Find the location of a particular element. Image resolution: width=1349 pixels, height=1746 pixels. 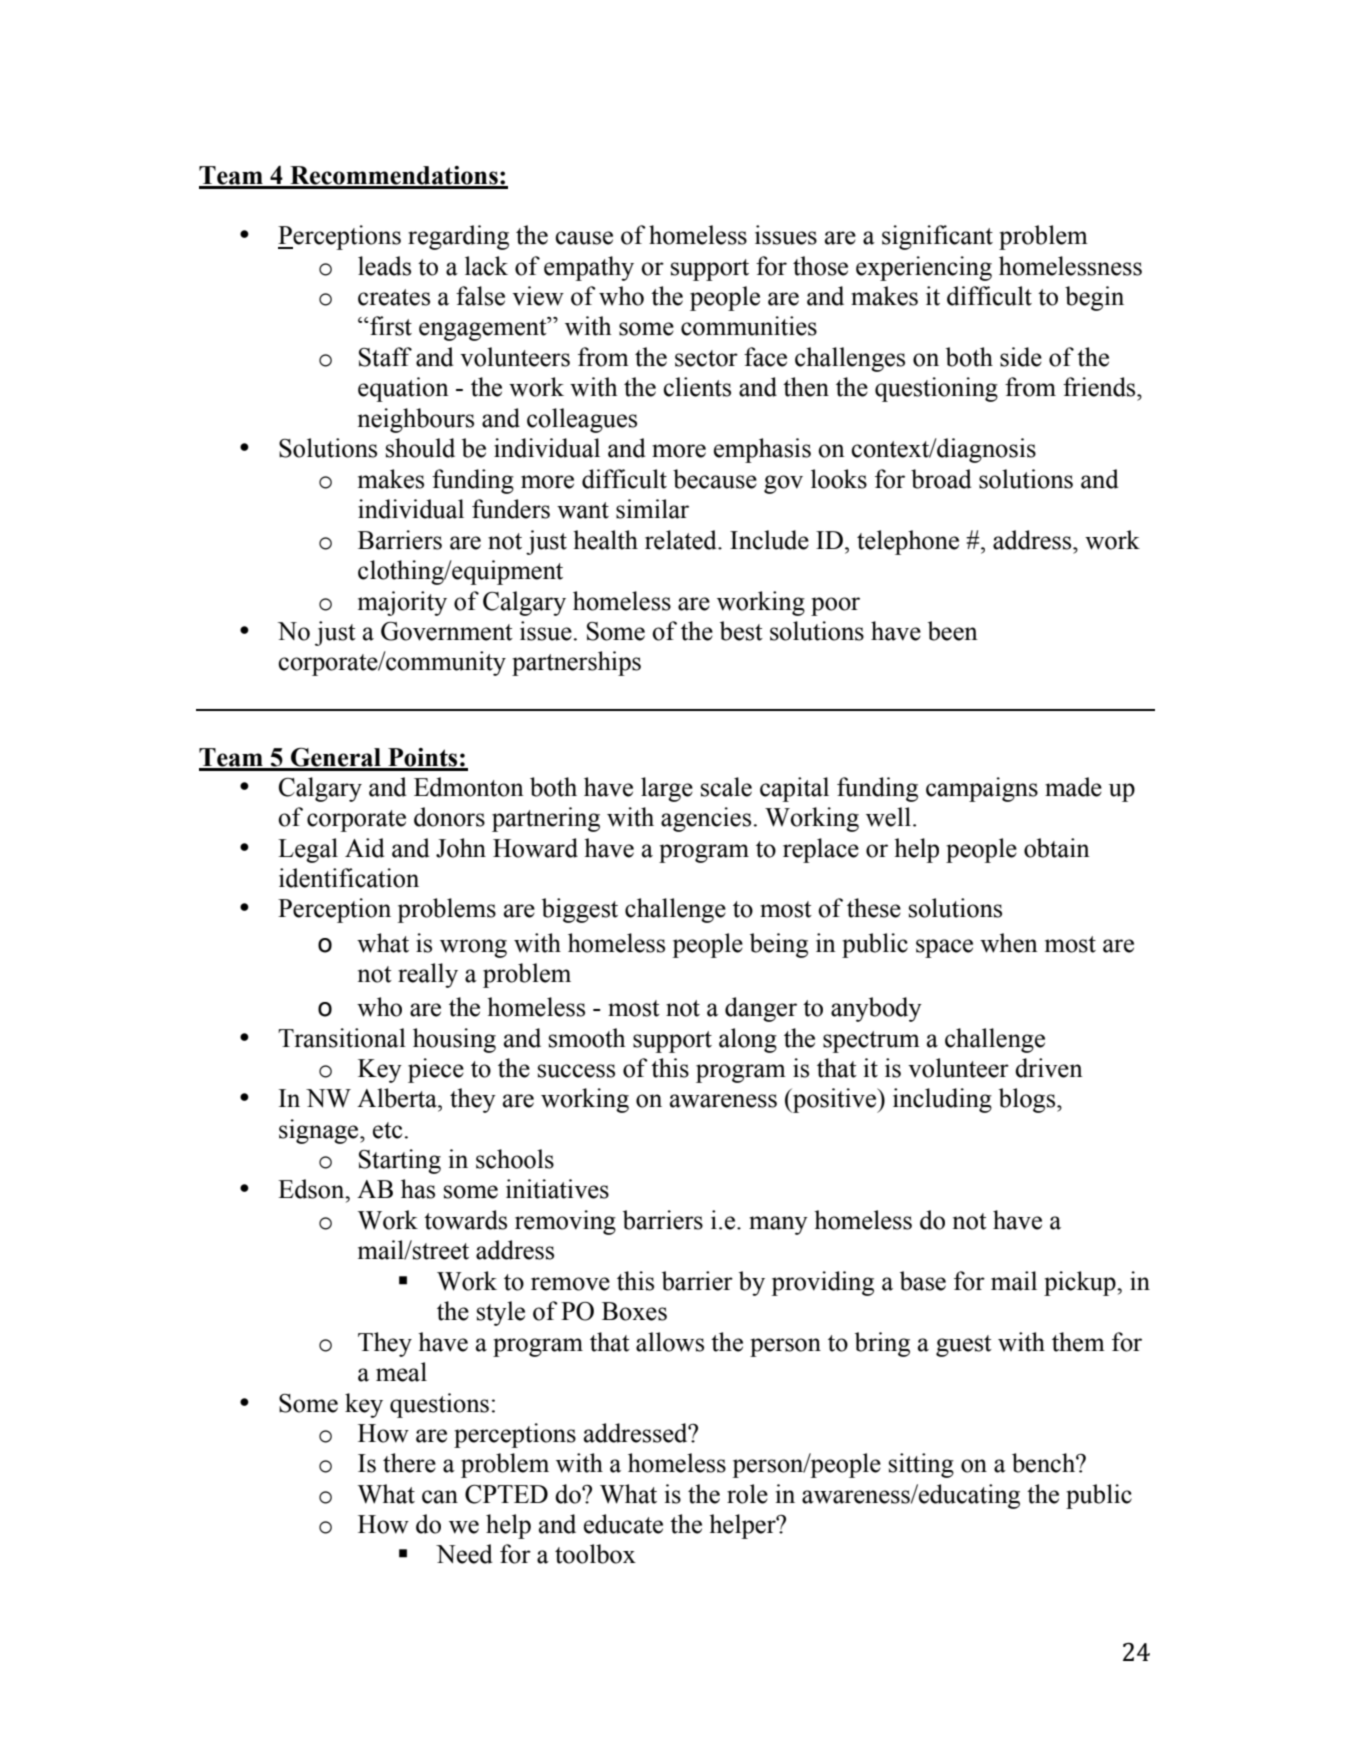

there is located at coordinates (409, 1463).
